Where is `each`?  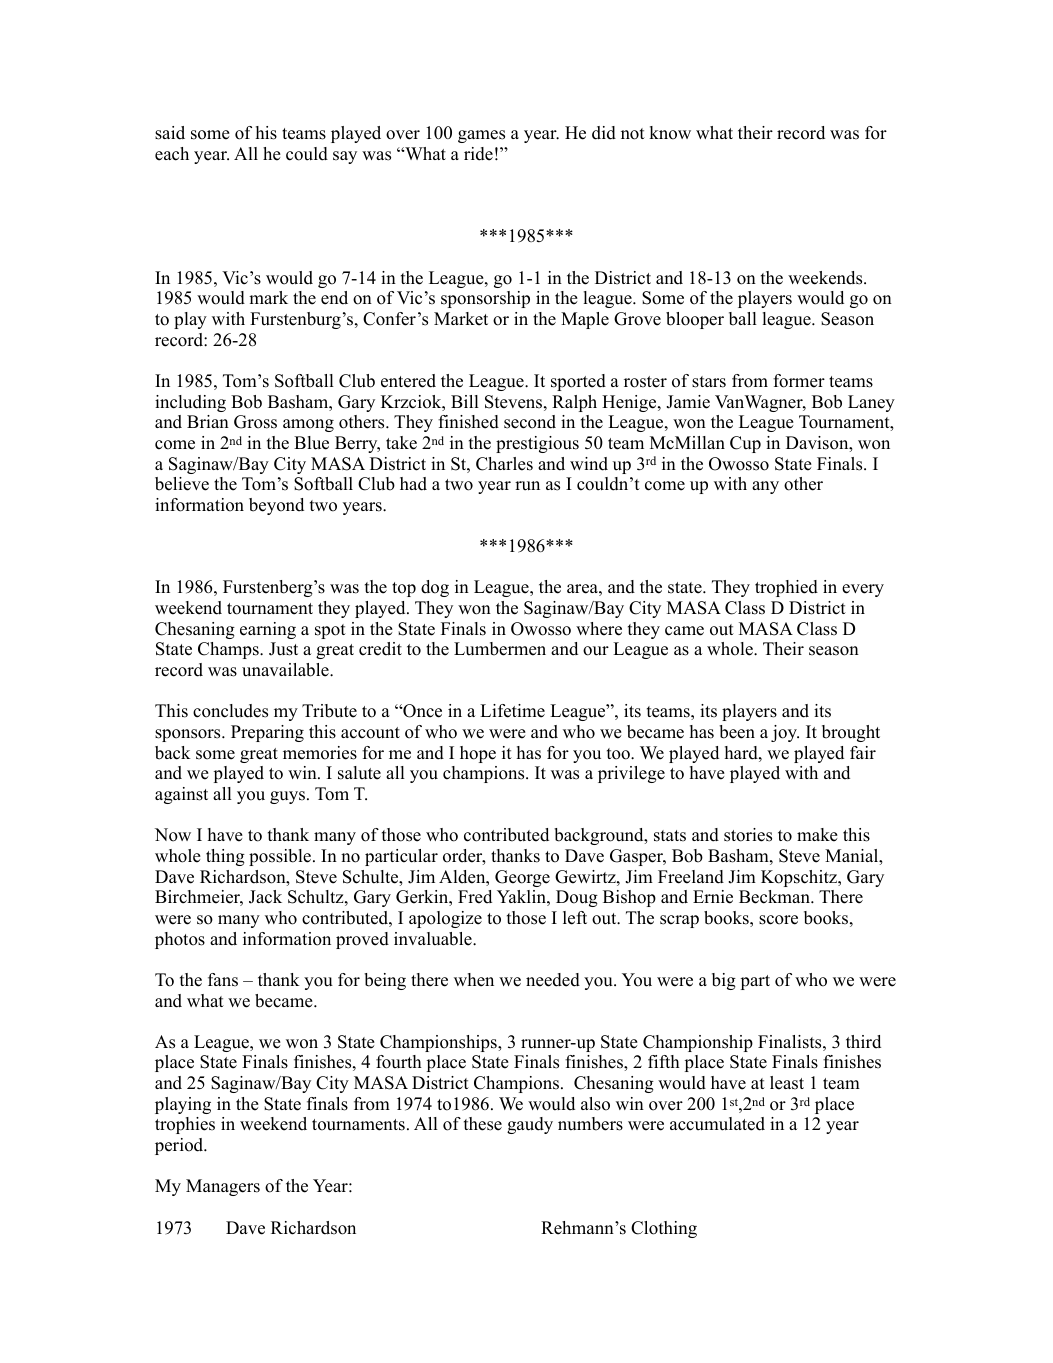 each is located at coordinates (172, 154).
